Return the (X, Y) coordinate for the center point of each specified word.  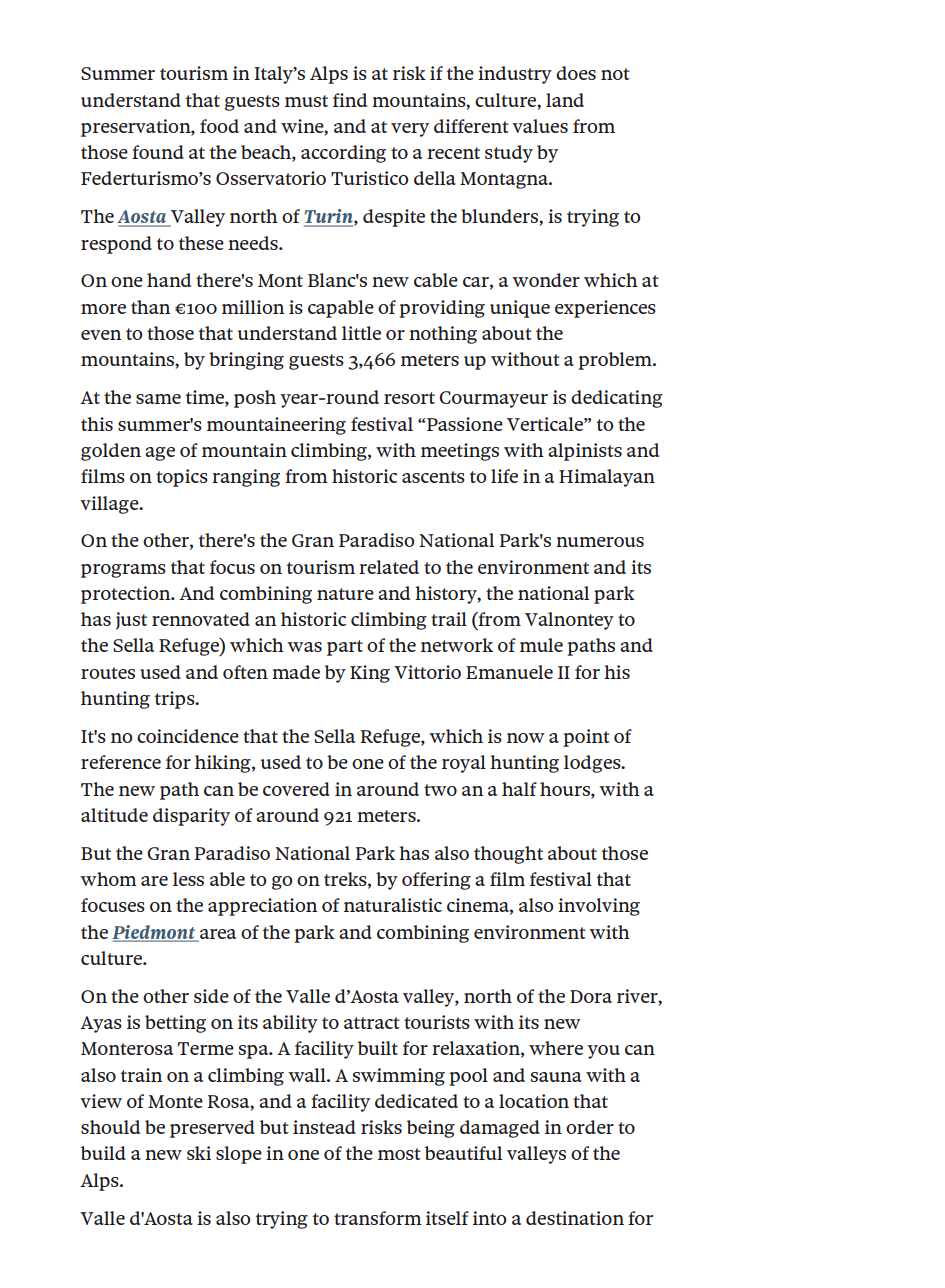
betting (175, 1024)
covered (296, 789)
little (361, 333)
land (565, 100)
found (158, 152)
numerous (600, 542)
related (389, 567)
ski (199, 1153)
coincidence (188, 736)
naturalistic (393, 905)
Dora (591, 996)
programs (123, 571)
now (525, 738)
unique (520, 309)
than (151, 307)
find (350, 100)
